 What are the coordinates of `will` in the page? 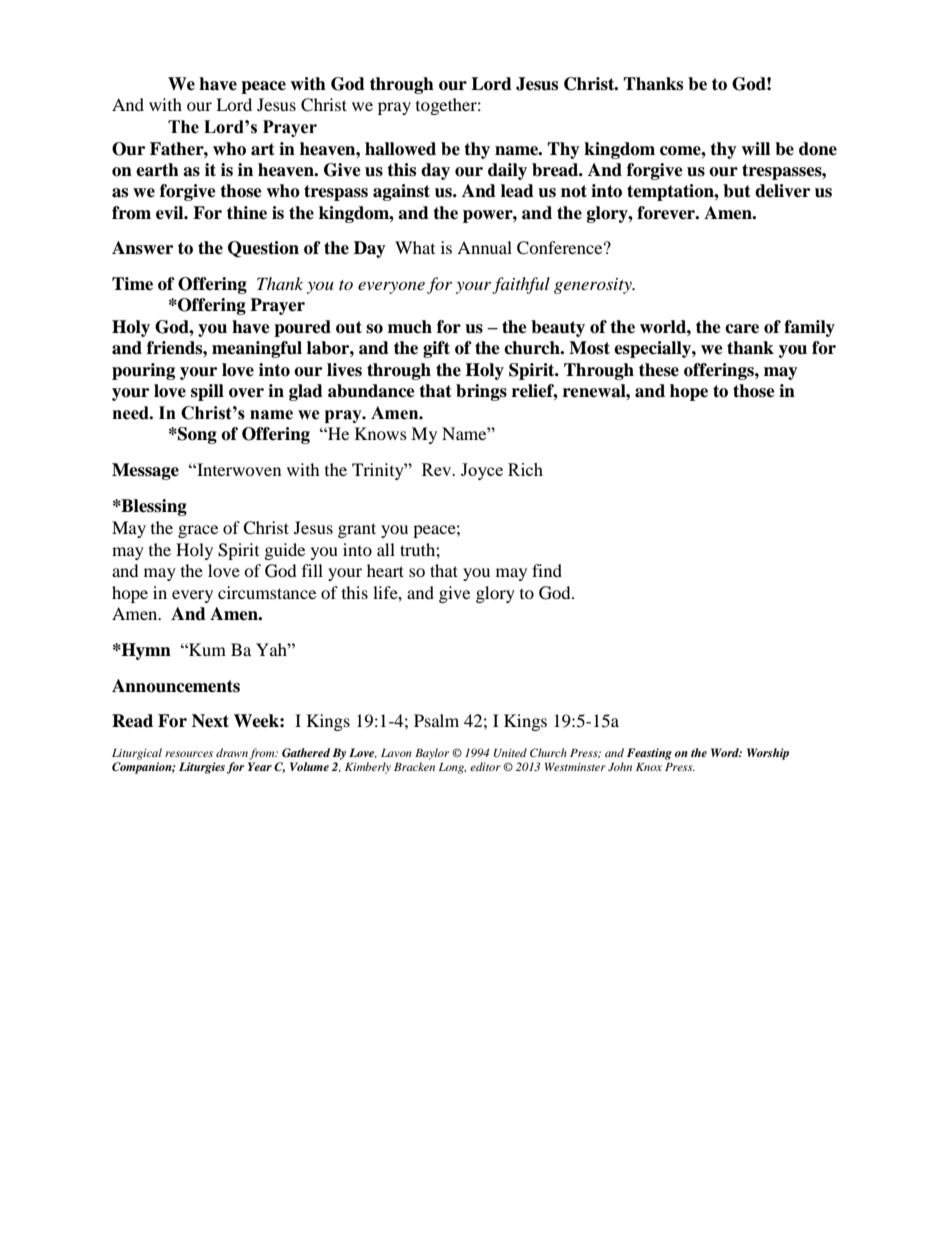 It's located at (755, 148).
